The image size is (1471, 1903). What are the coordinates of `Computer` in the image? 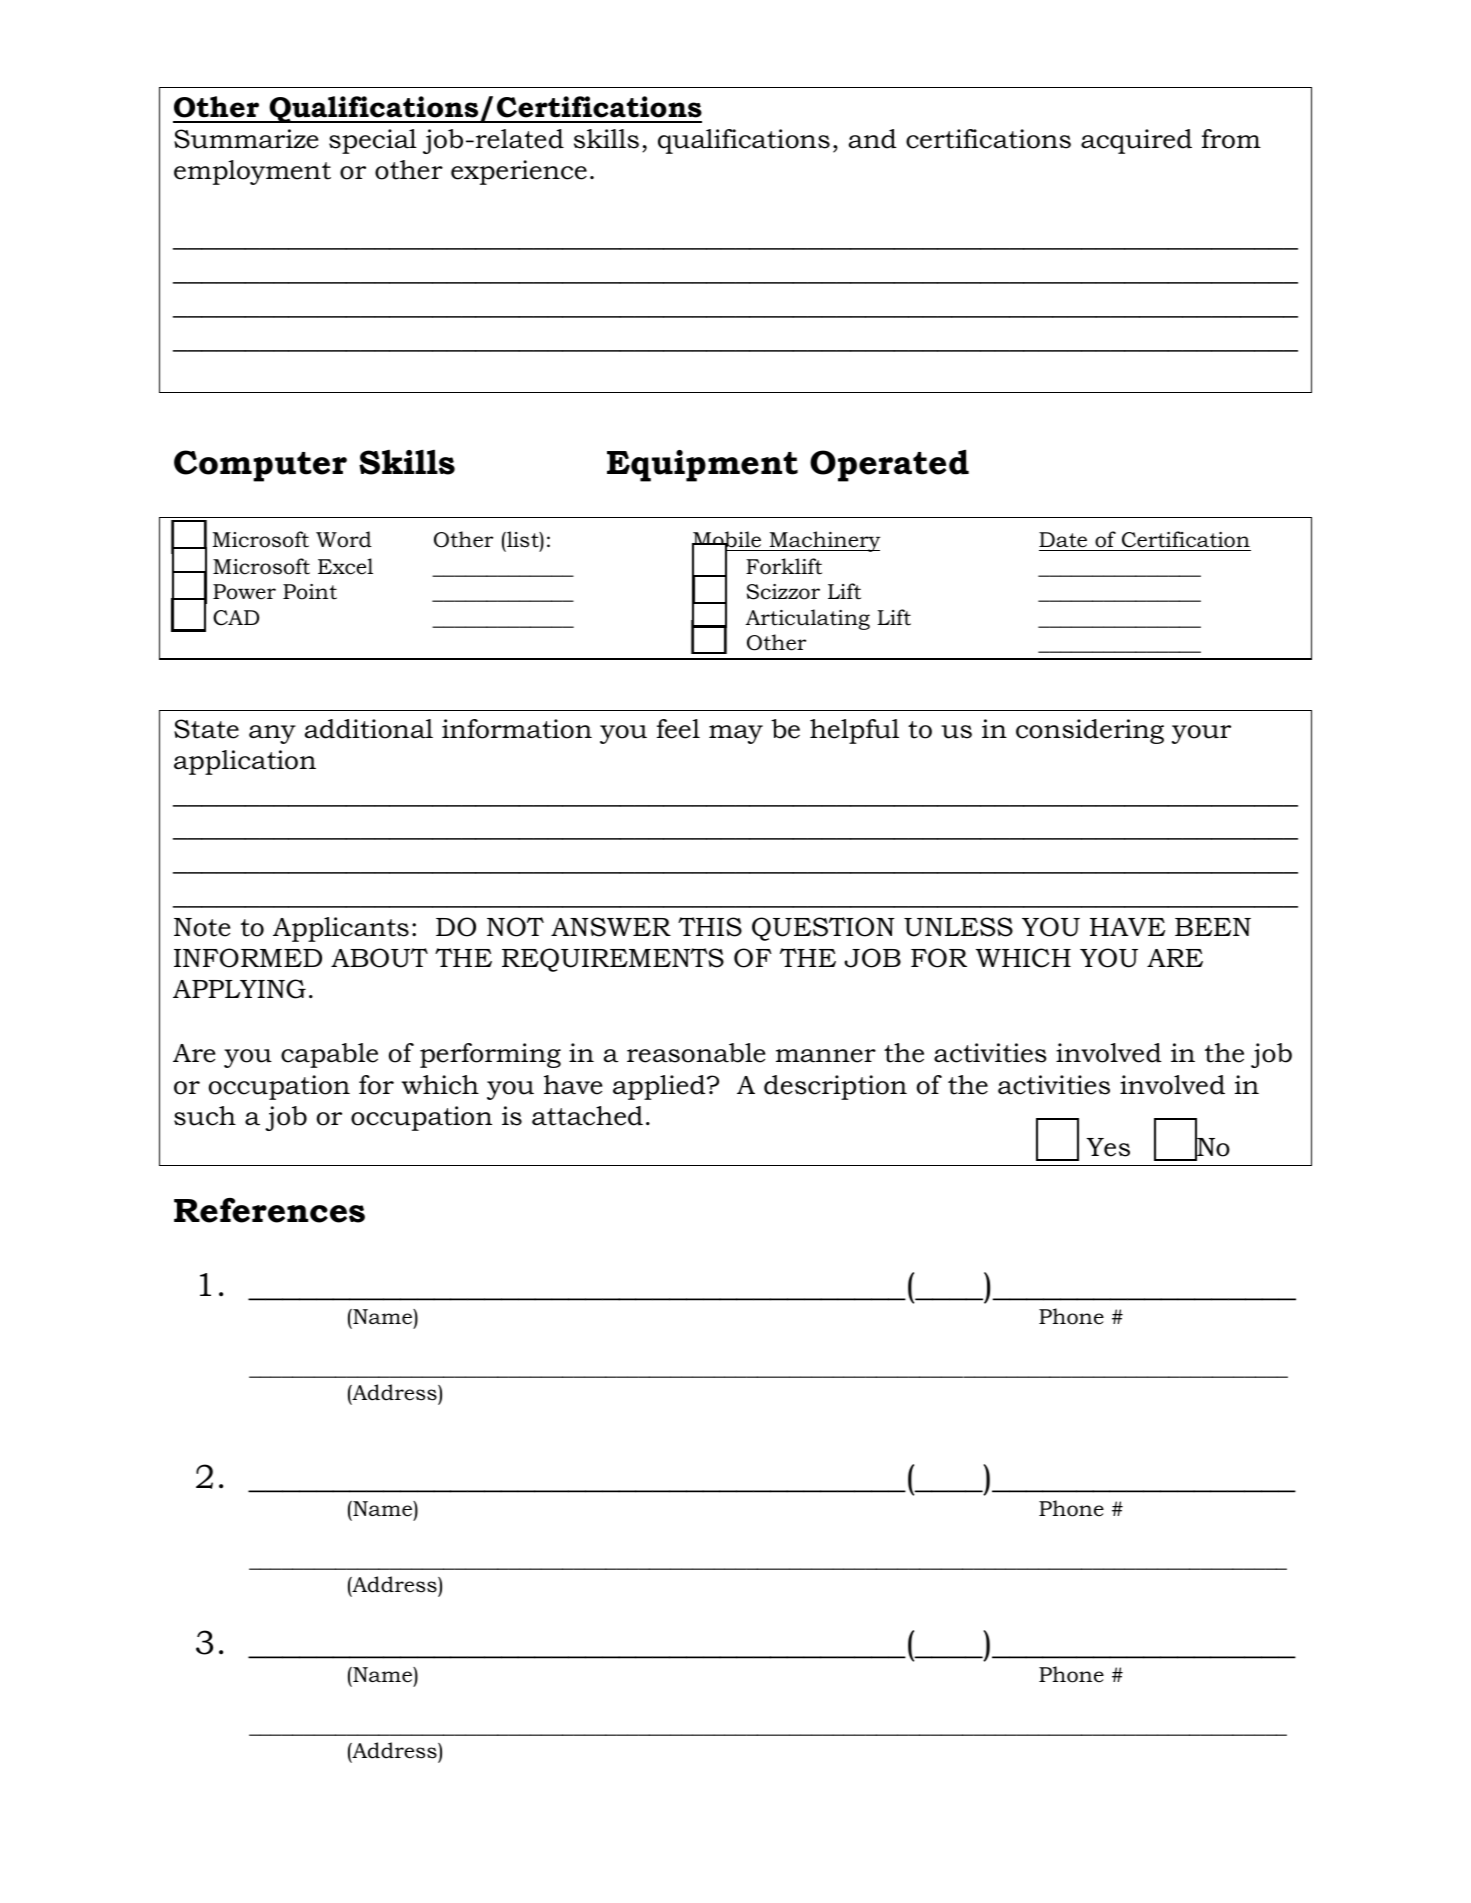 It's located at (260, 466).
